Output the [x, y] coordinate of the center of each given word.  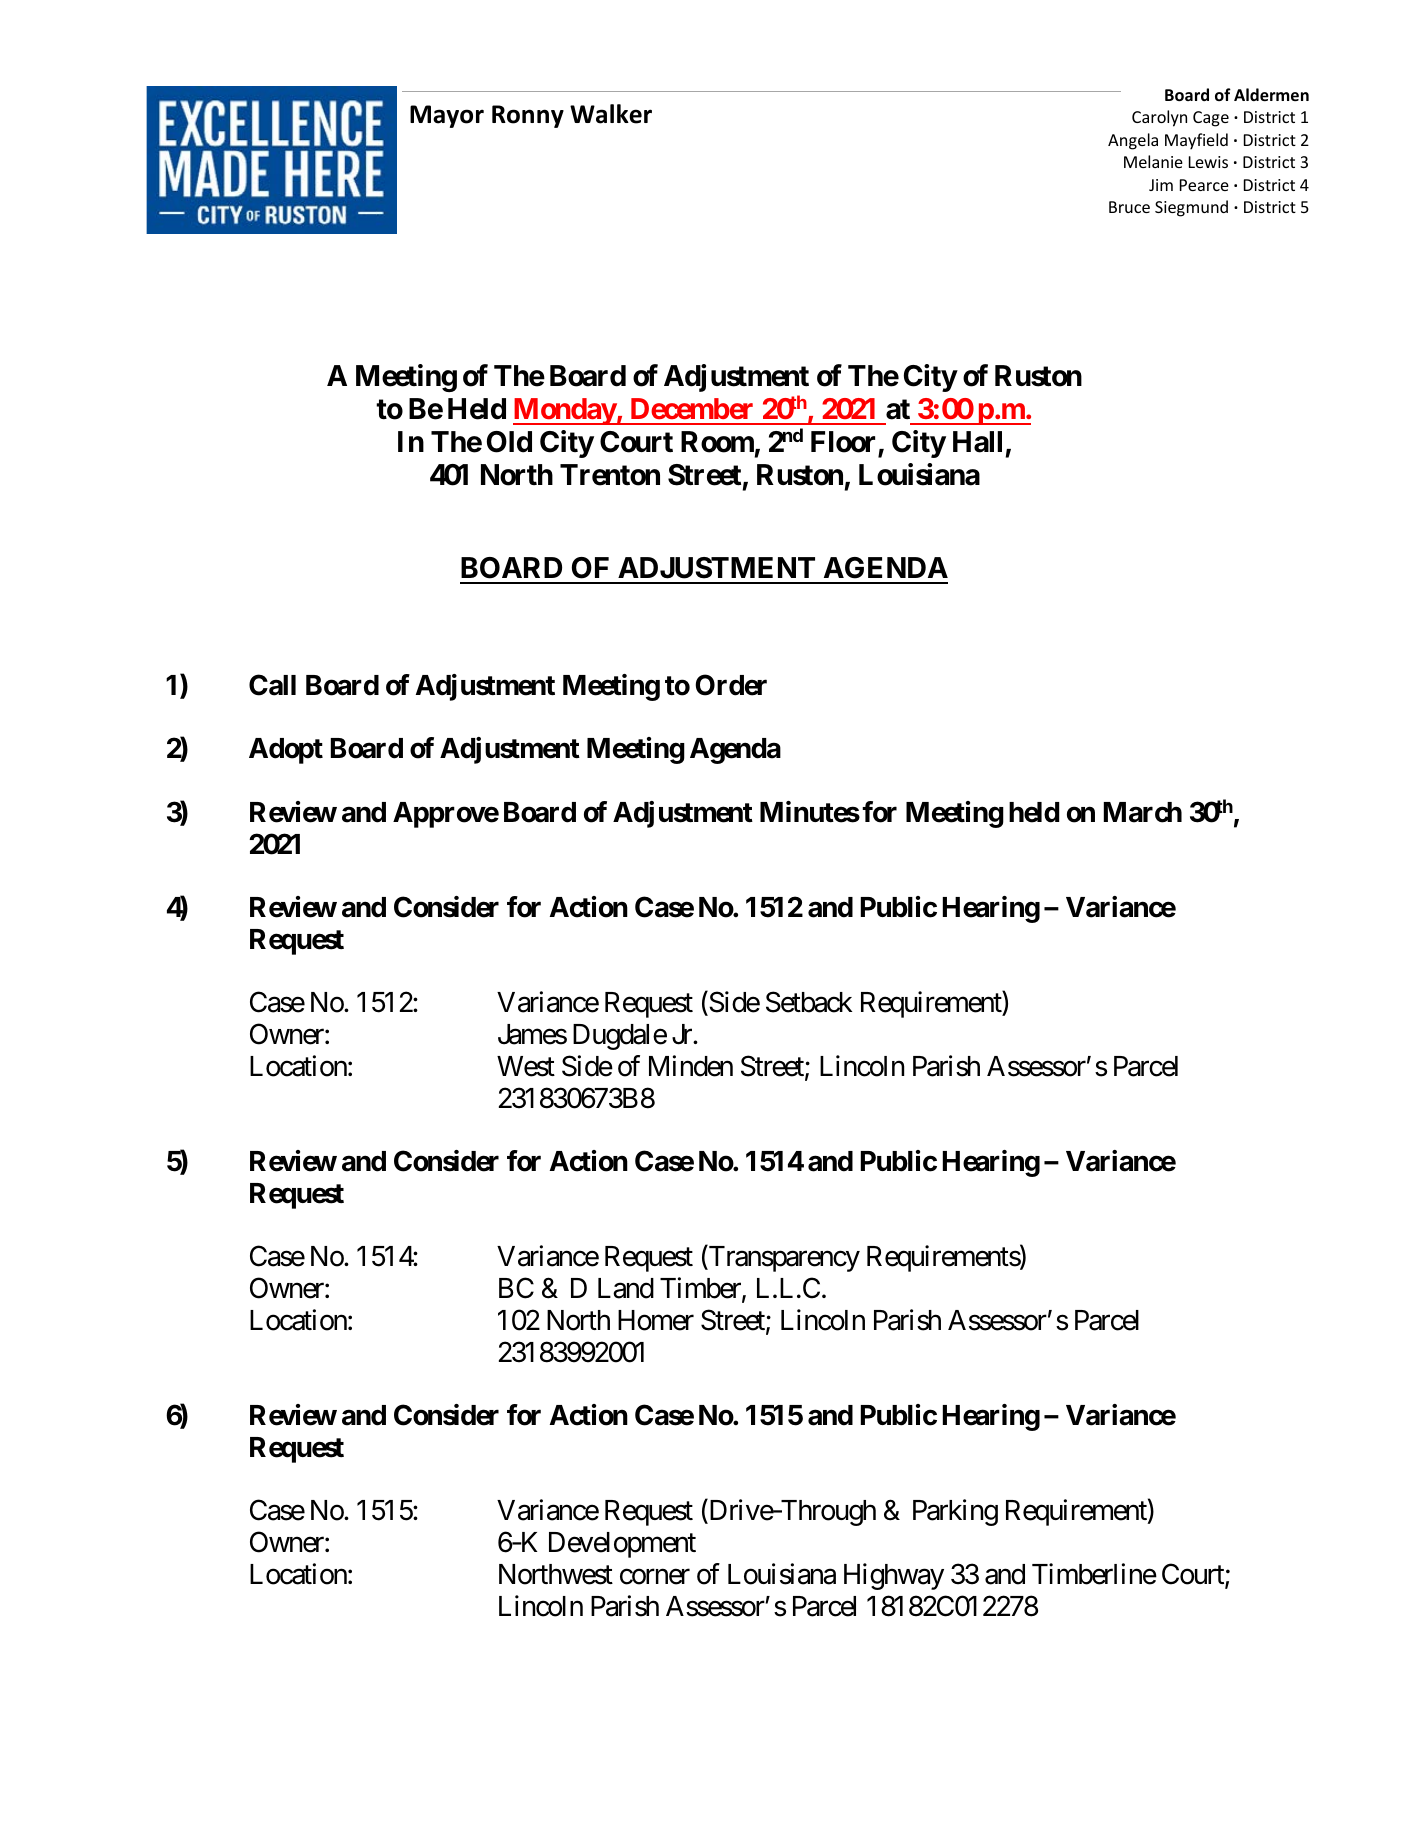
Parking [955, 1512]
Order [731, 685]
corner [655, 1577]
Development [622, 1545]
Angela [1133, 141]
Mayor [447, 116]
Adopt [286, 751]
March [1143, 812]
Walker [611, 114]
